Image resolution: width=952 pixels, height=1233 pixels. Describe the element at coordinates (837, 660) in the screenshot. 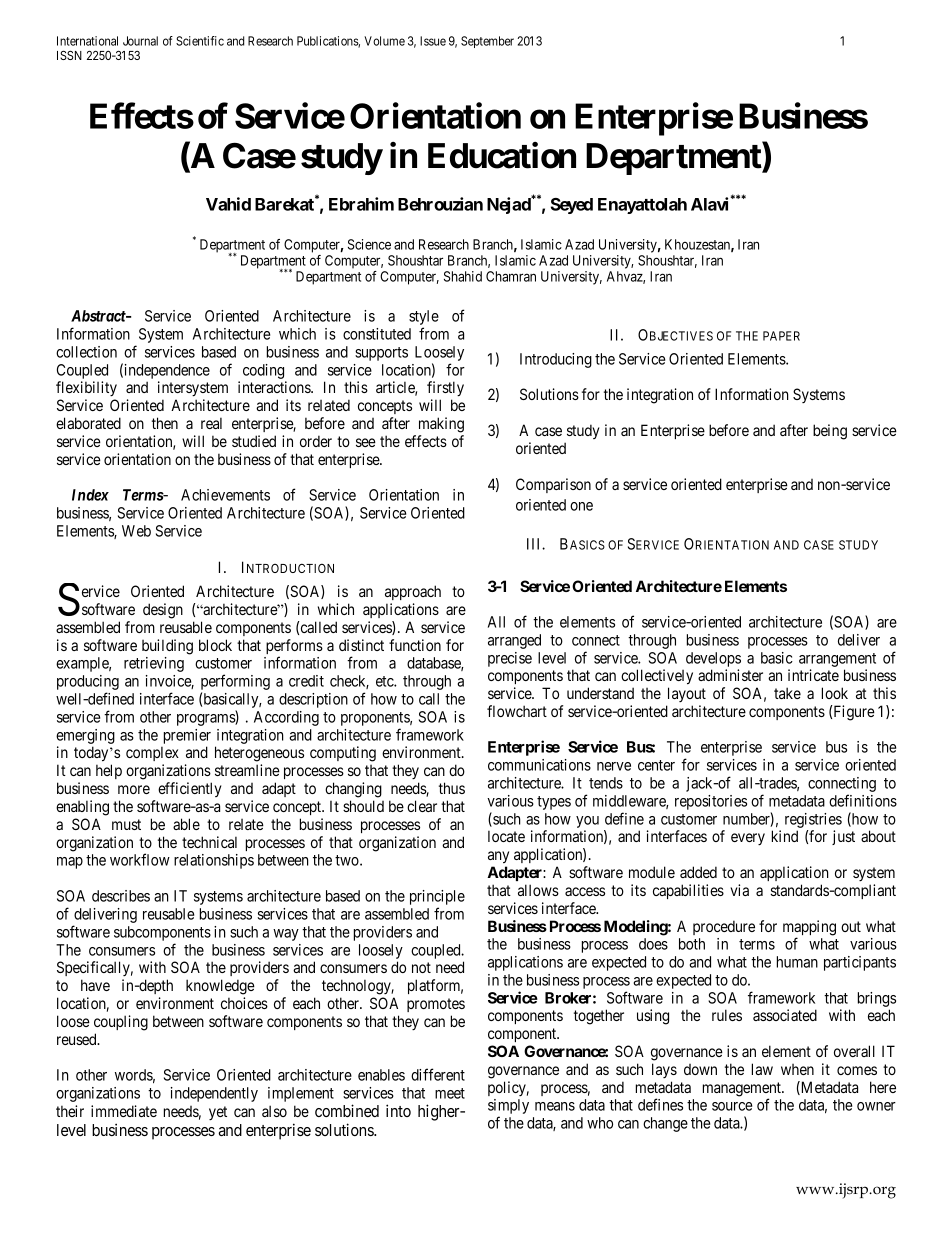

I see `arrangement` at that location.
